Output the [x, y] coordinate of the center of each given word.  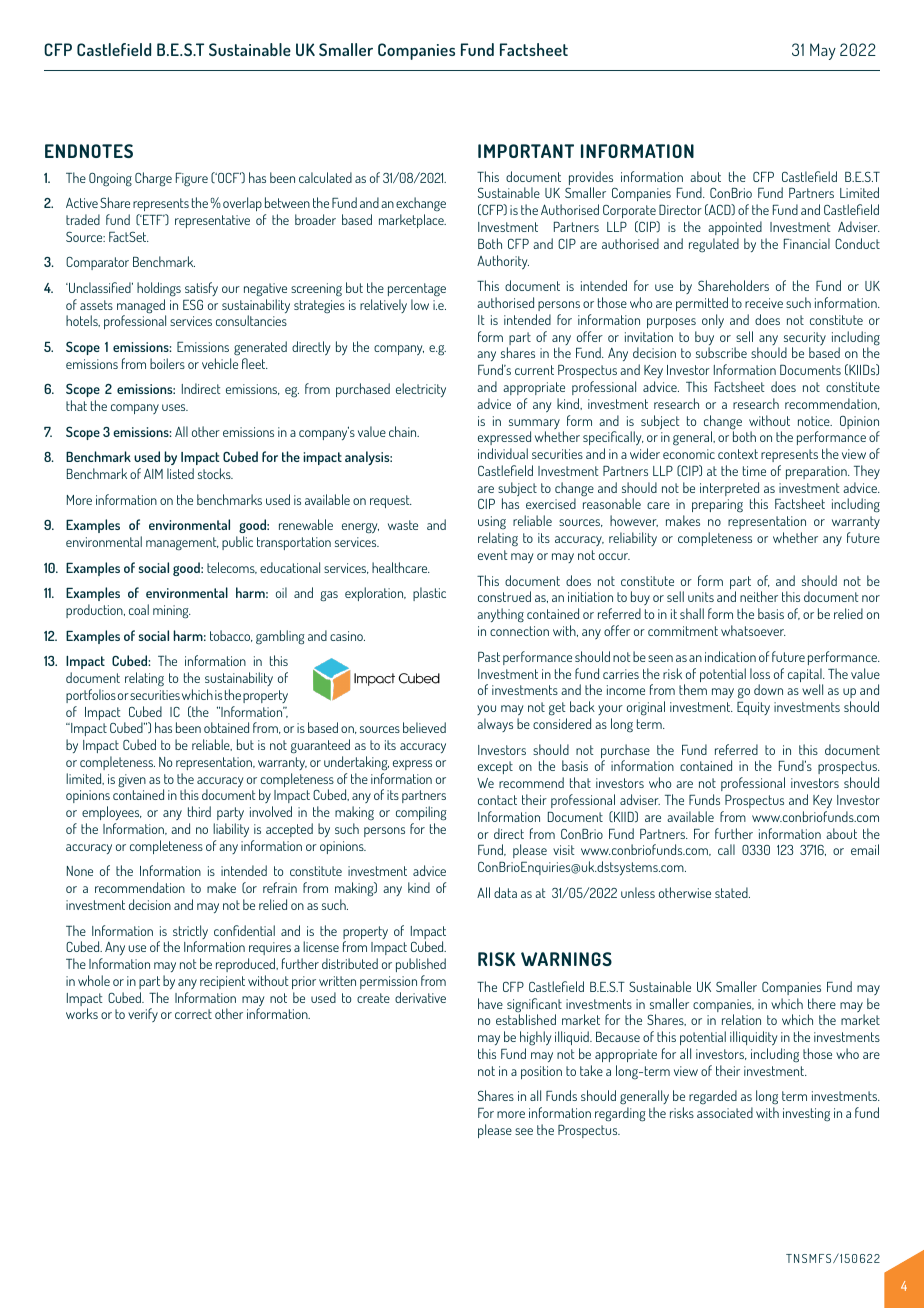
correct [193, 1014]
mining [172, 612]
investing [806, 1115]
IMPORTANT [526, 151]
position [541, 1072]
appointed [735, 228]
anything [500, 615]
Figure [192, 180]
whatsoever [753, 630]
